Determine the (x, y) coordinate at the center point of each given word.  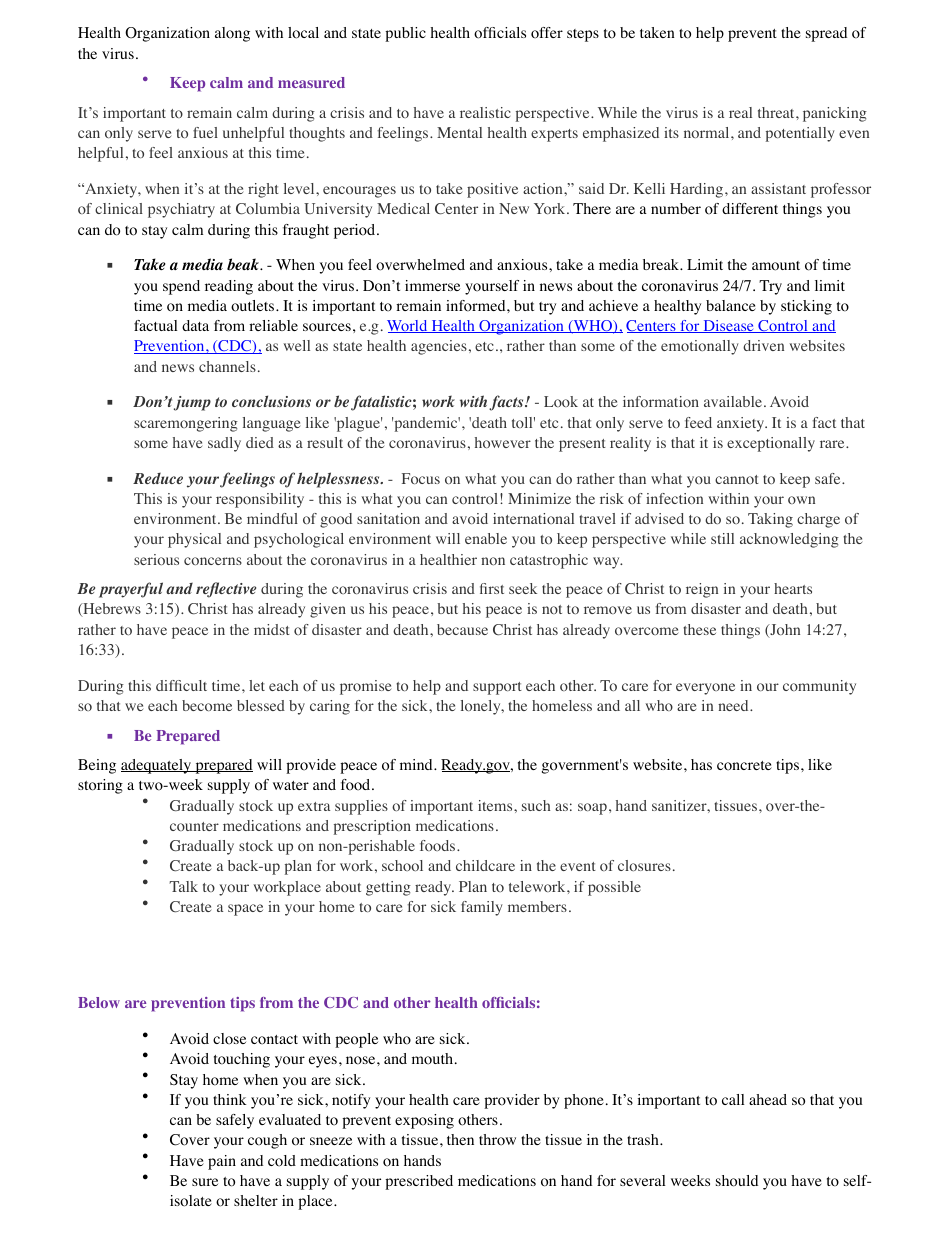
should (737, 1181)
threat (777, 112)
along (232, 34)
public (405, 34)
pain (222, 1162)
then (460, 1139)
